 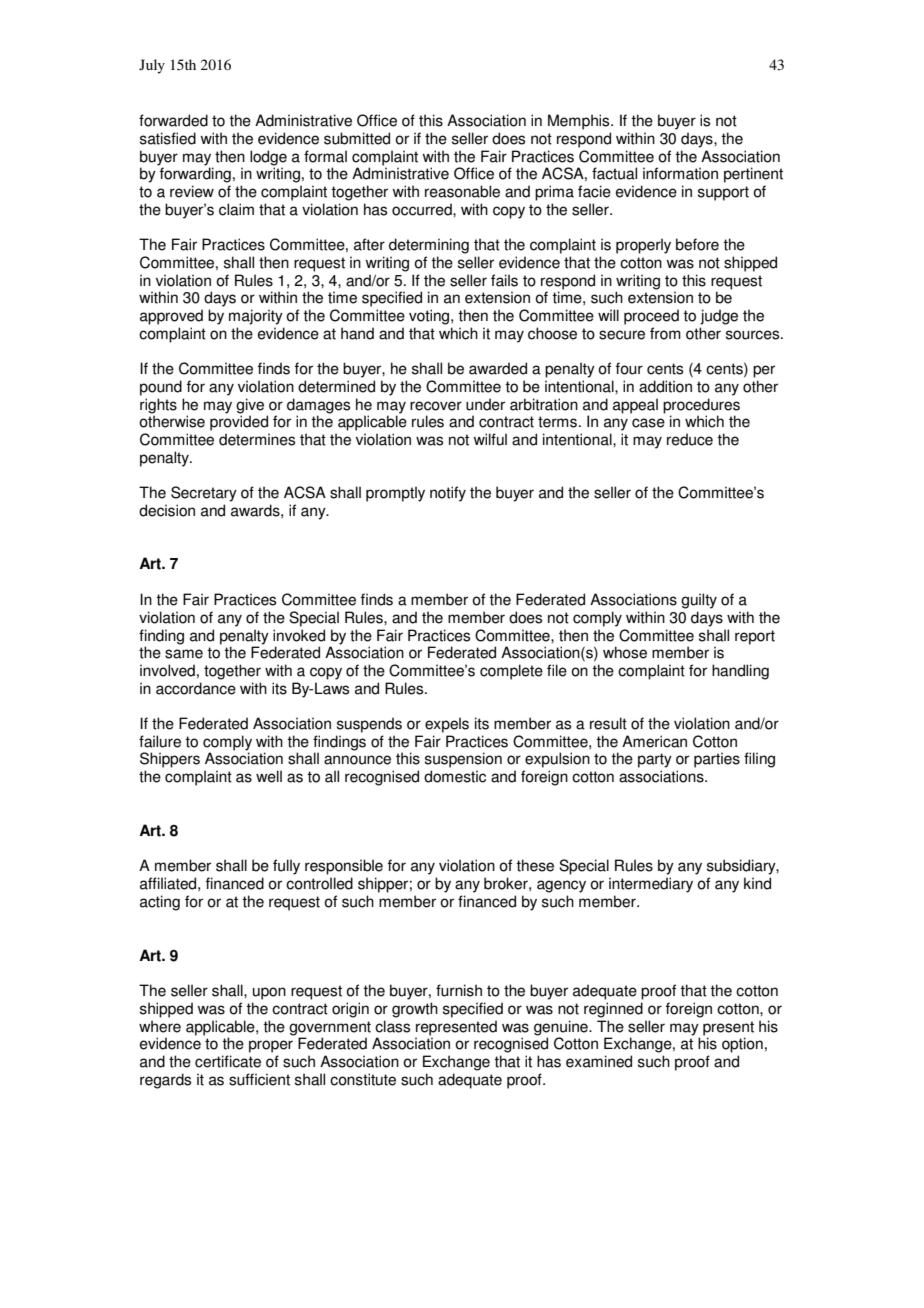 What do you see at coordinates (655, 760) in the document?
I see `party` at bounding box center [655, 760].
